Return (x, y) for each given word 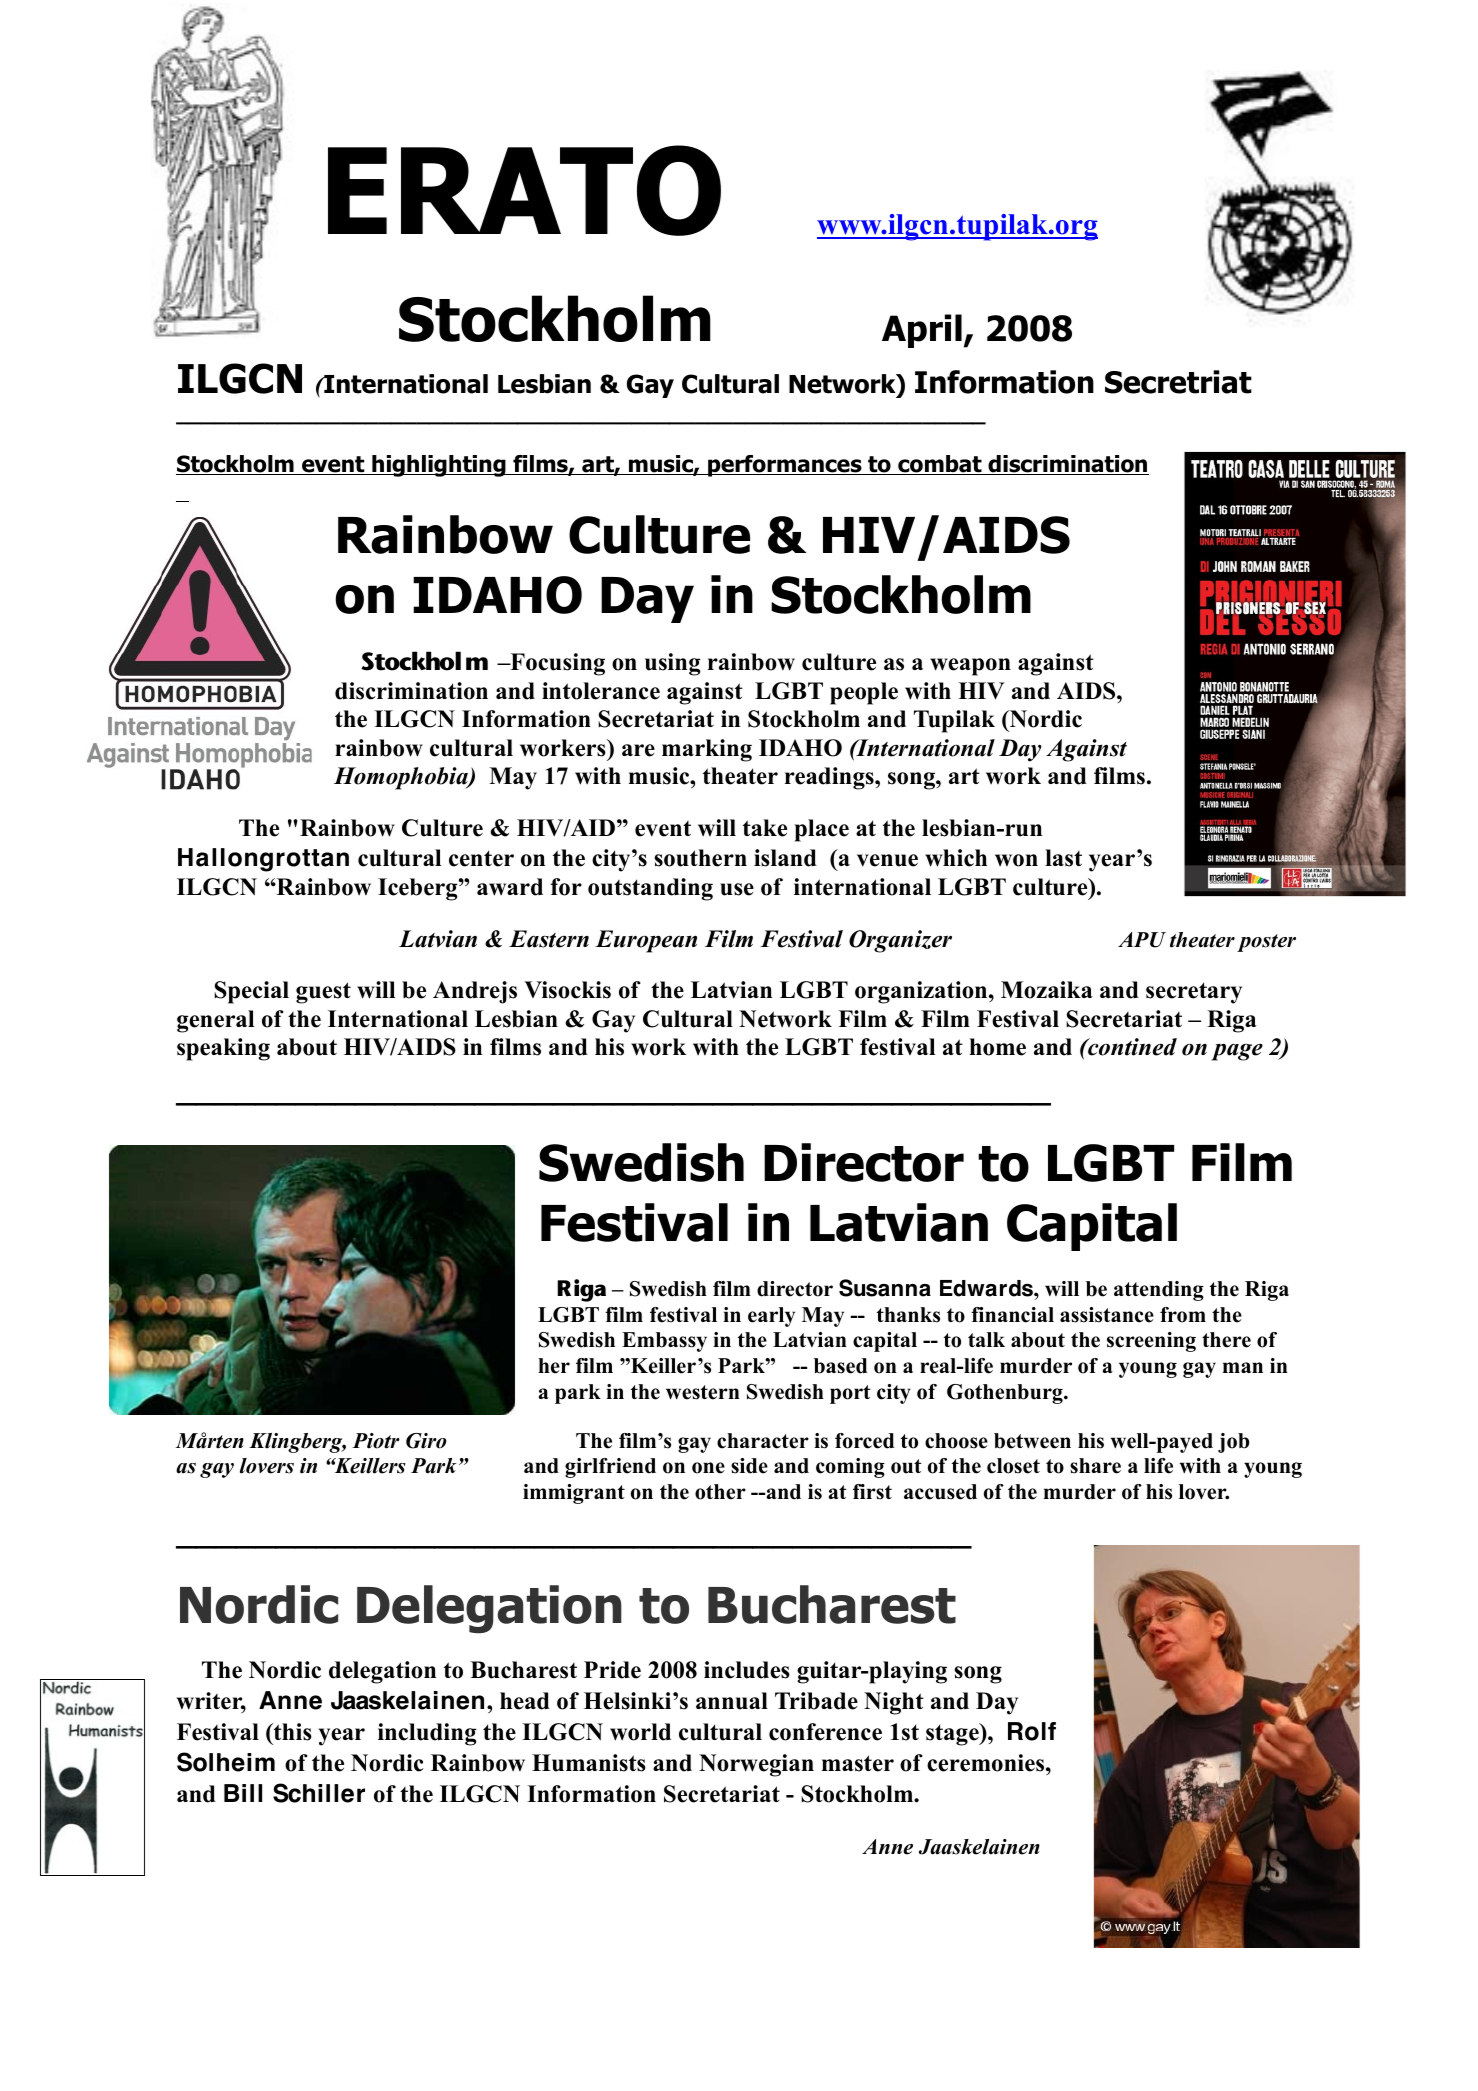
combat (940, 465)
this (291, 1733)
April (922, 331)
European (646, 941)
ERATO (524, 190)
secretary (1194, 993)
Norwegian (756, 1765)
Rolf (1032, 1731)
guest (323, 993)
